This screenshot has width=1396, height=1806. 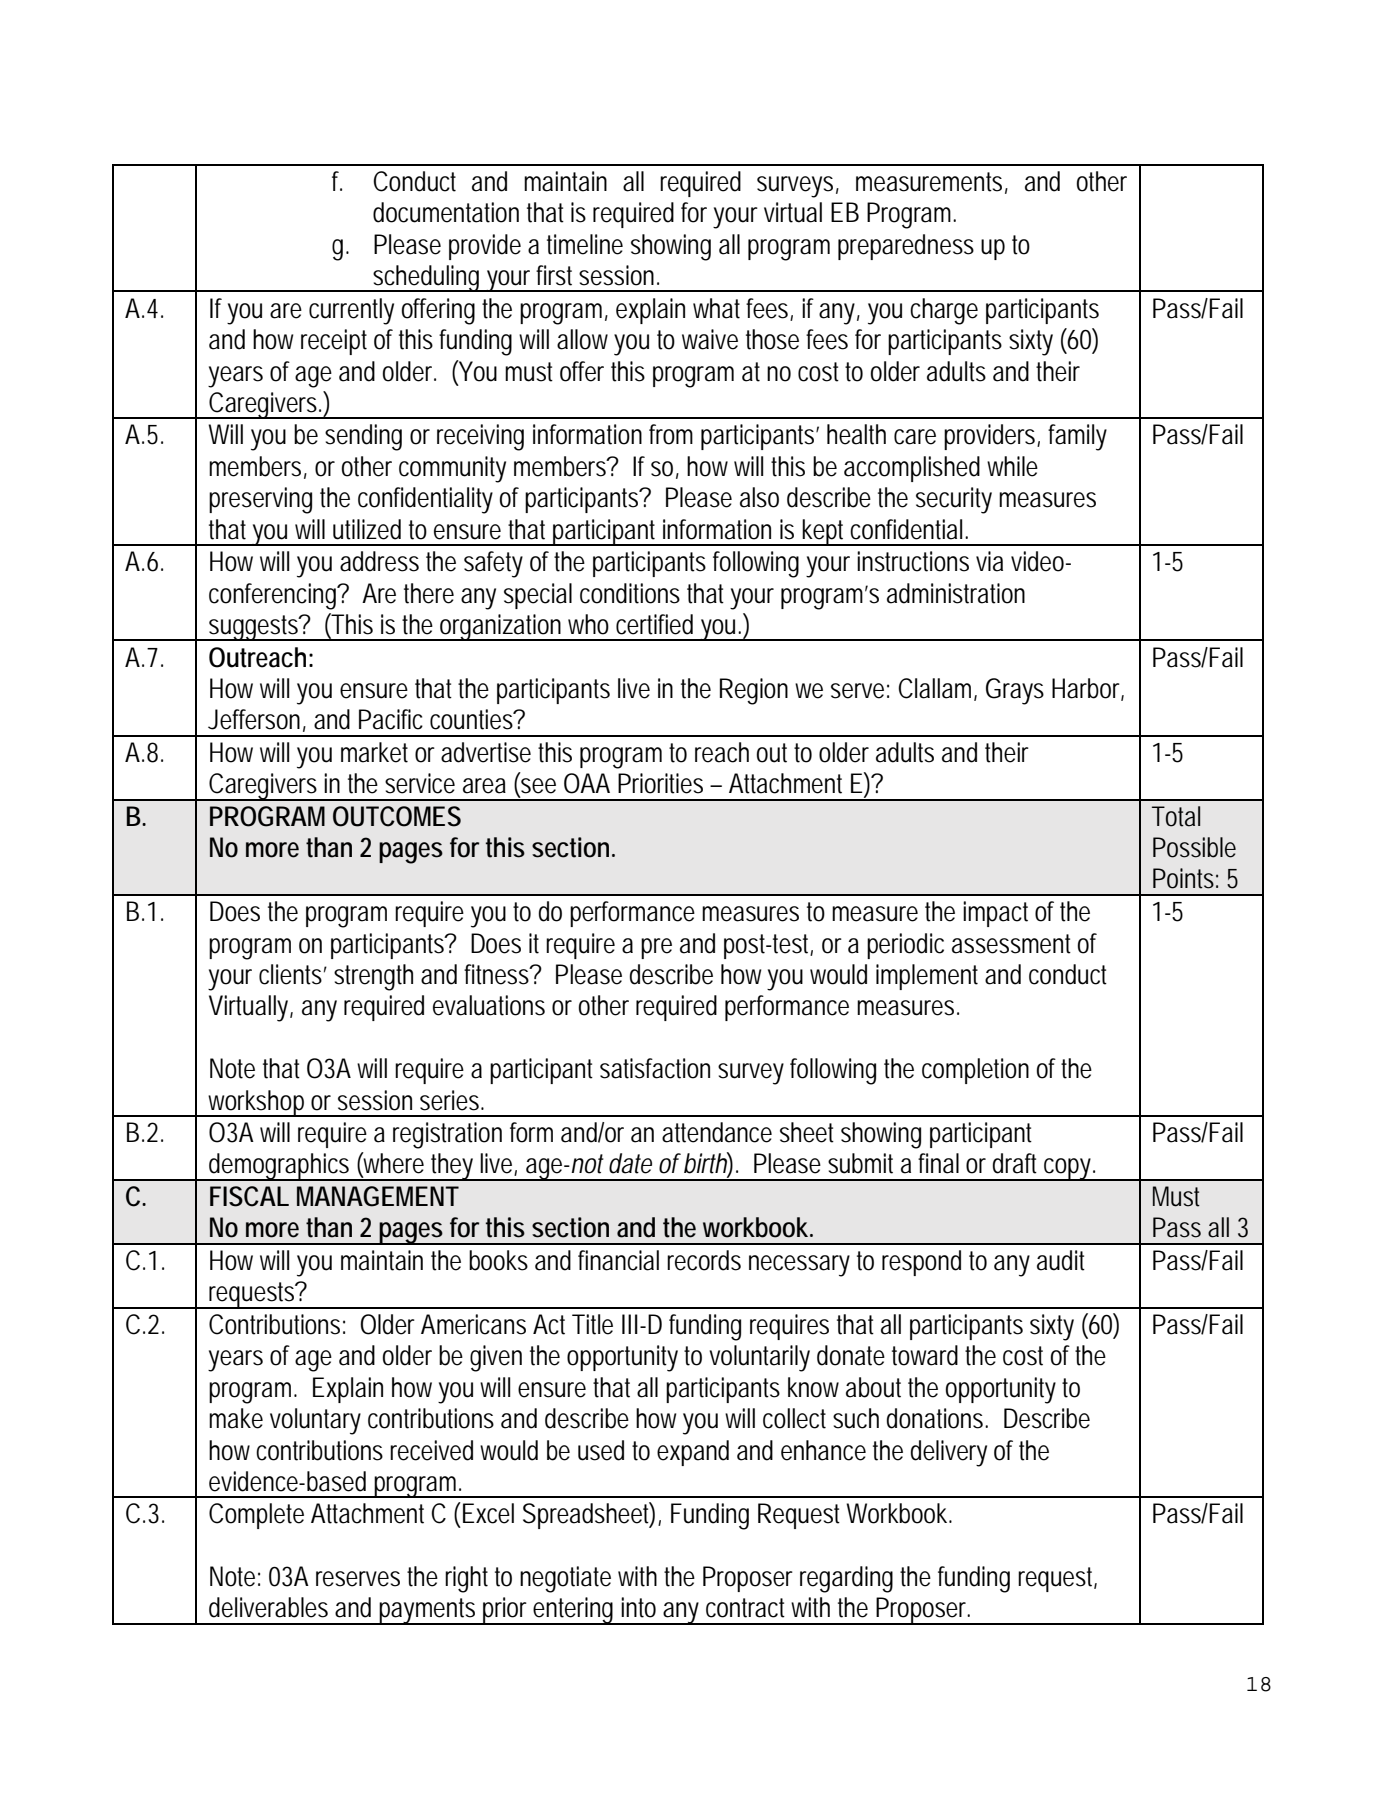 I want to click on audit, so click(x=1061, y=1260).
